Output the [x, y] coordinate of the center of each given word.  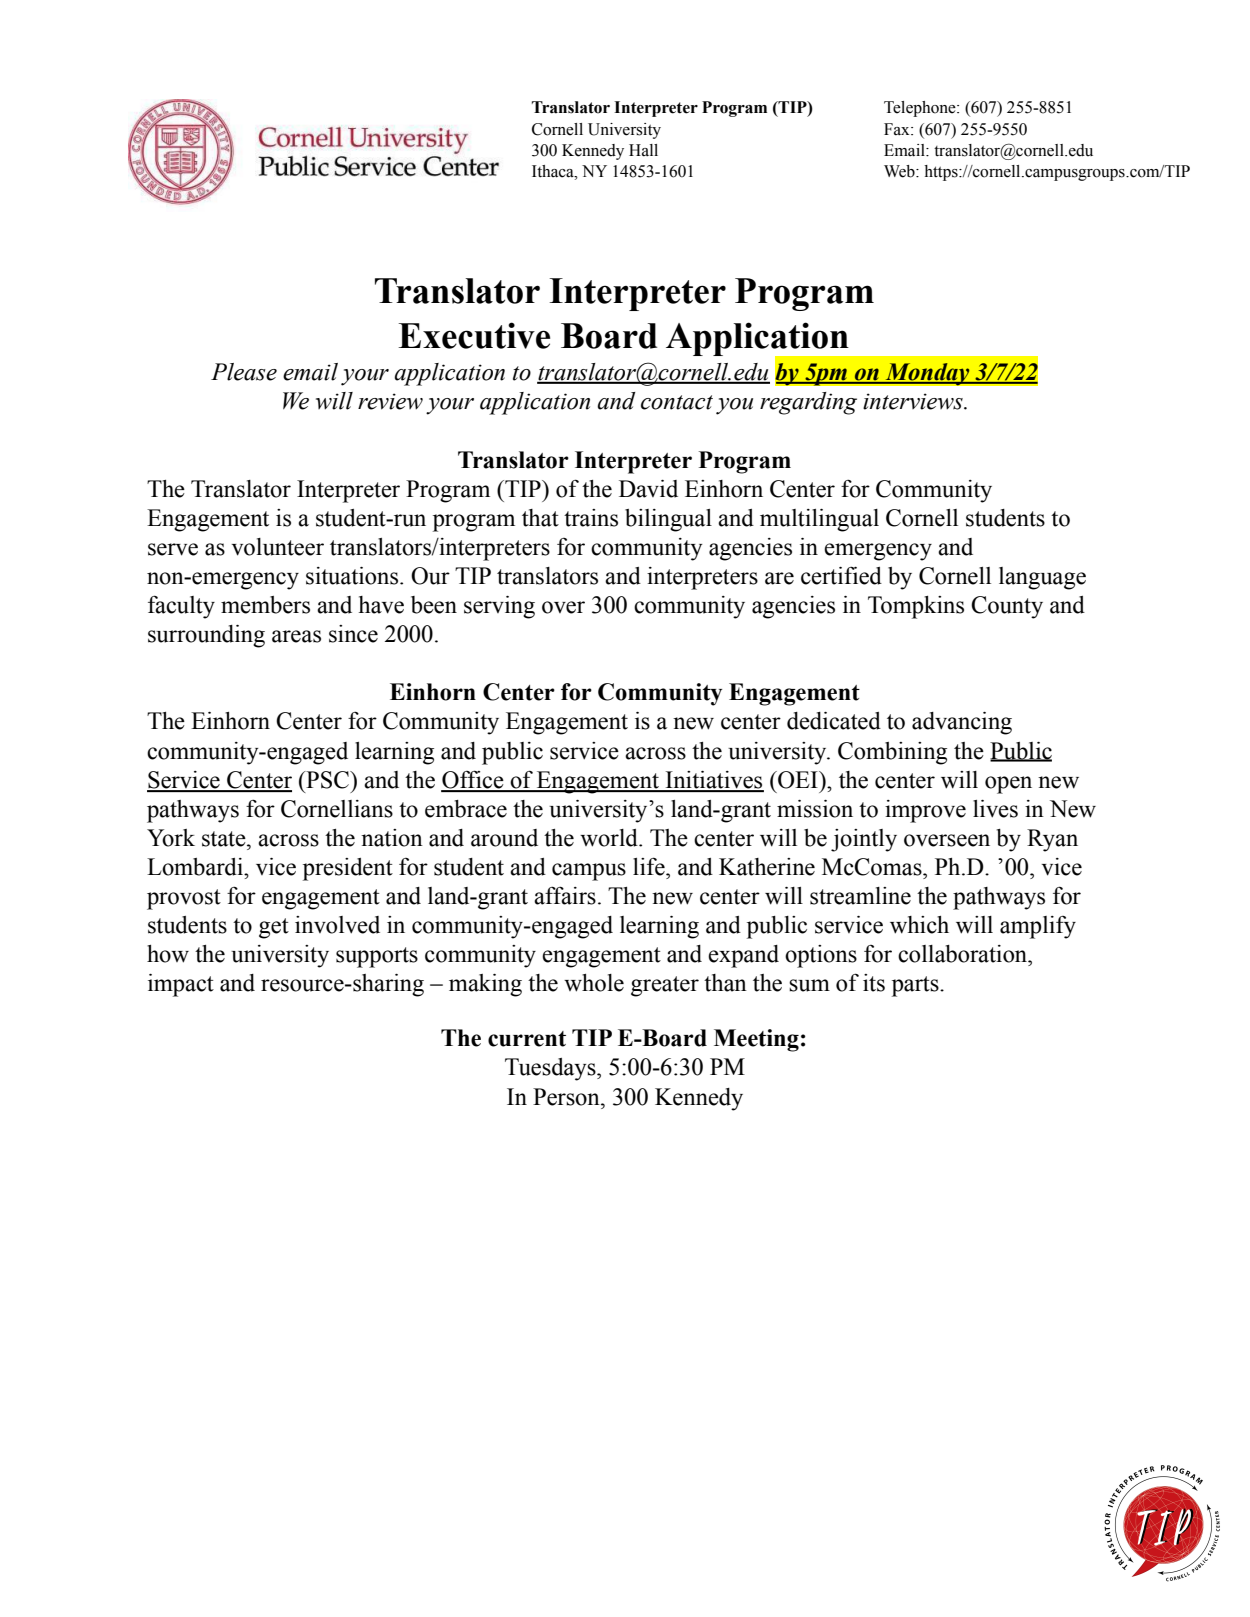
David [648, 489]
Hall [643, 150]
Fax [898, 129]
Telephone [921, 109]
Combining [892, 753]
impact [181, 985]
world [610, 838]
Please [244, 372]
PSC [328, 780]
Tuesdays [551, 1069]
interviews [914, 401]
